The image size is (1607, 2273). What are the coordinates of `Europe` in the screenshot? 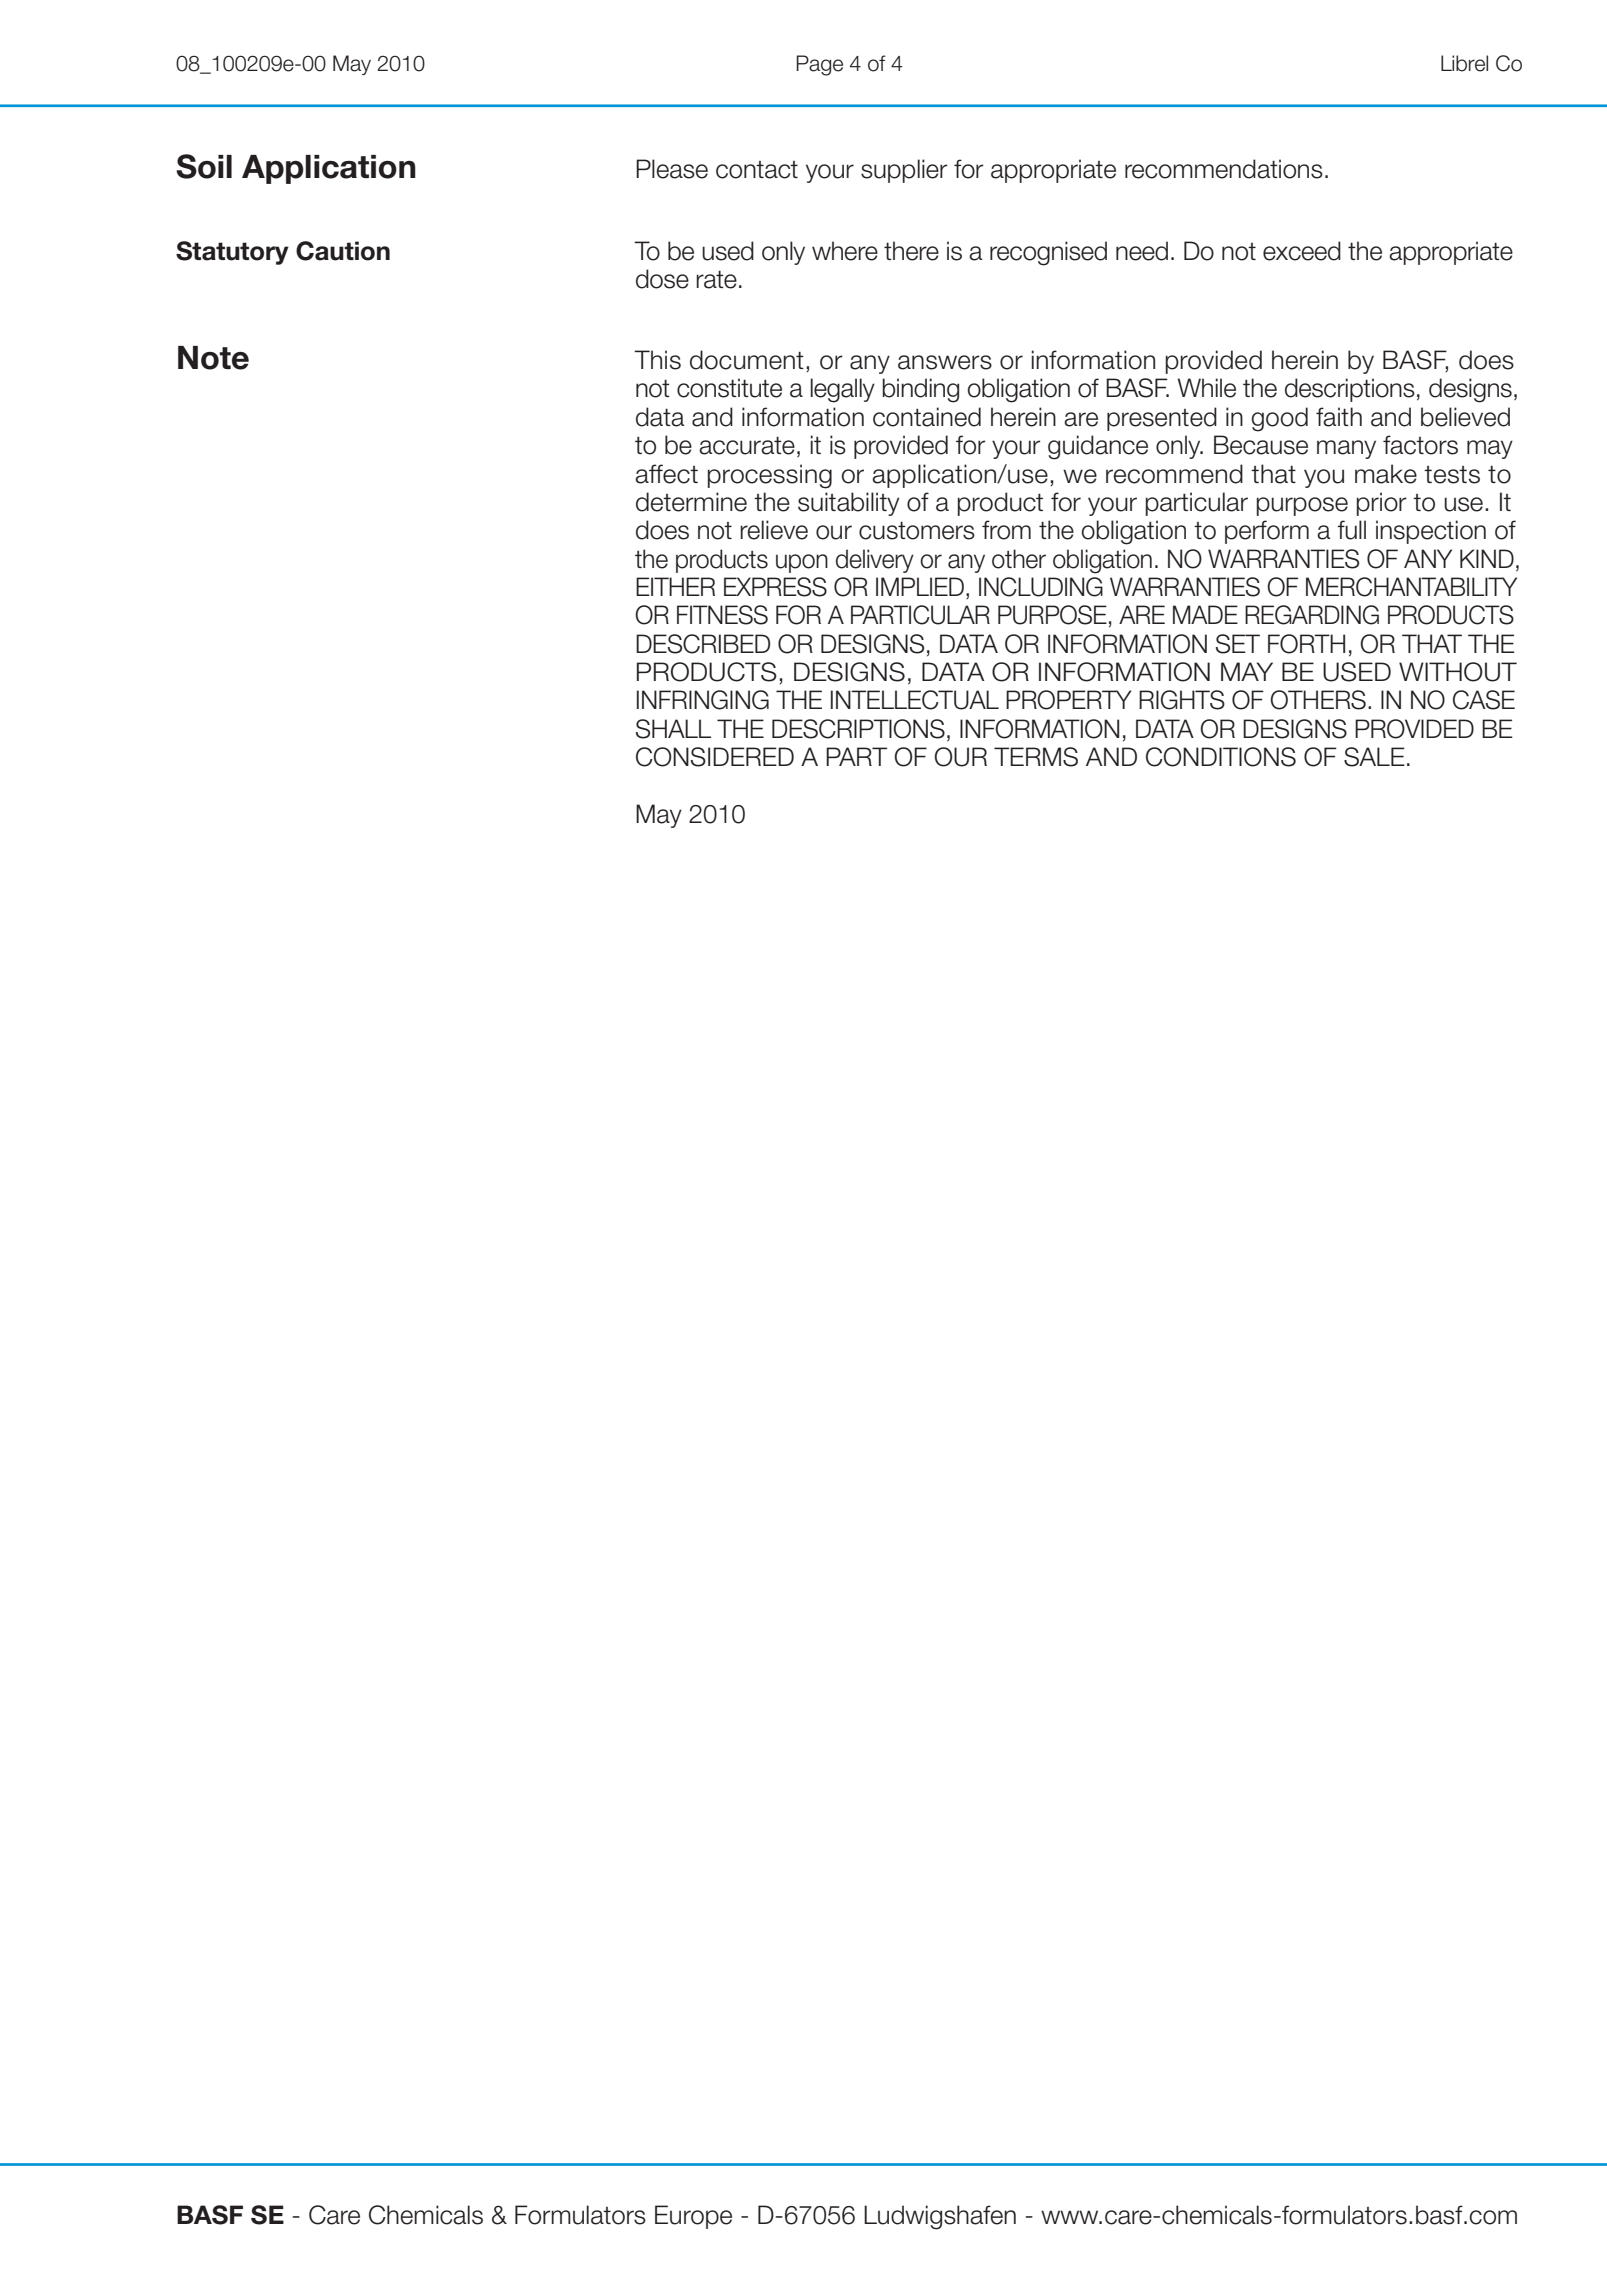 It's located at (693, 2217).
